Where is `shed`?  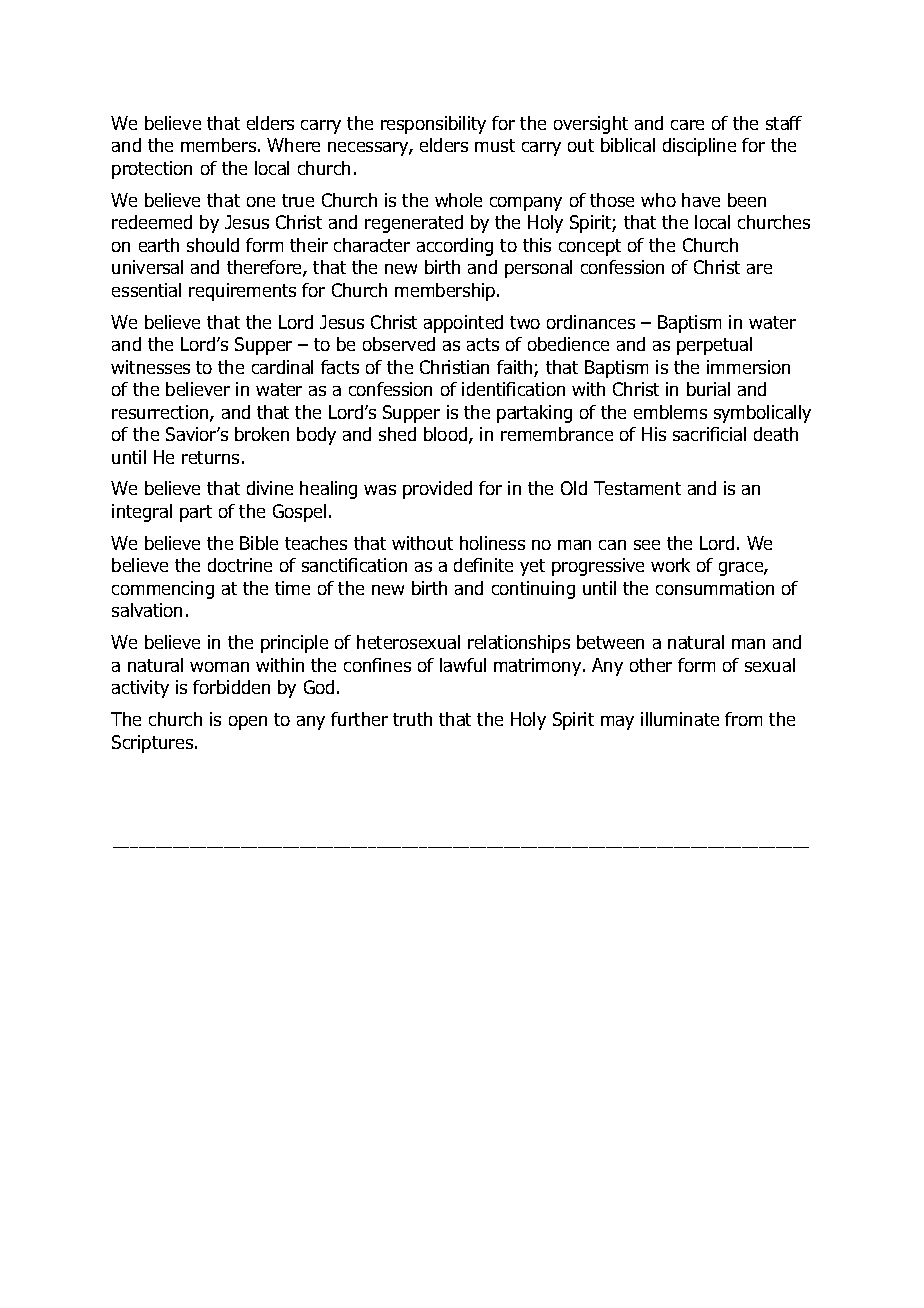
shed is located at coordinates (397, 434).
